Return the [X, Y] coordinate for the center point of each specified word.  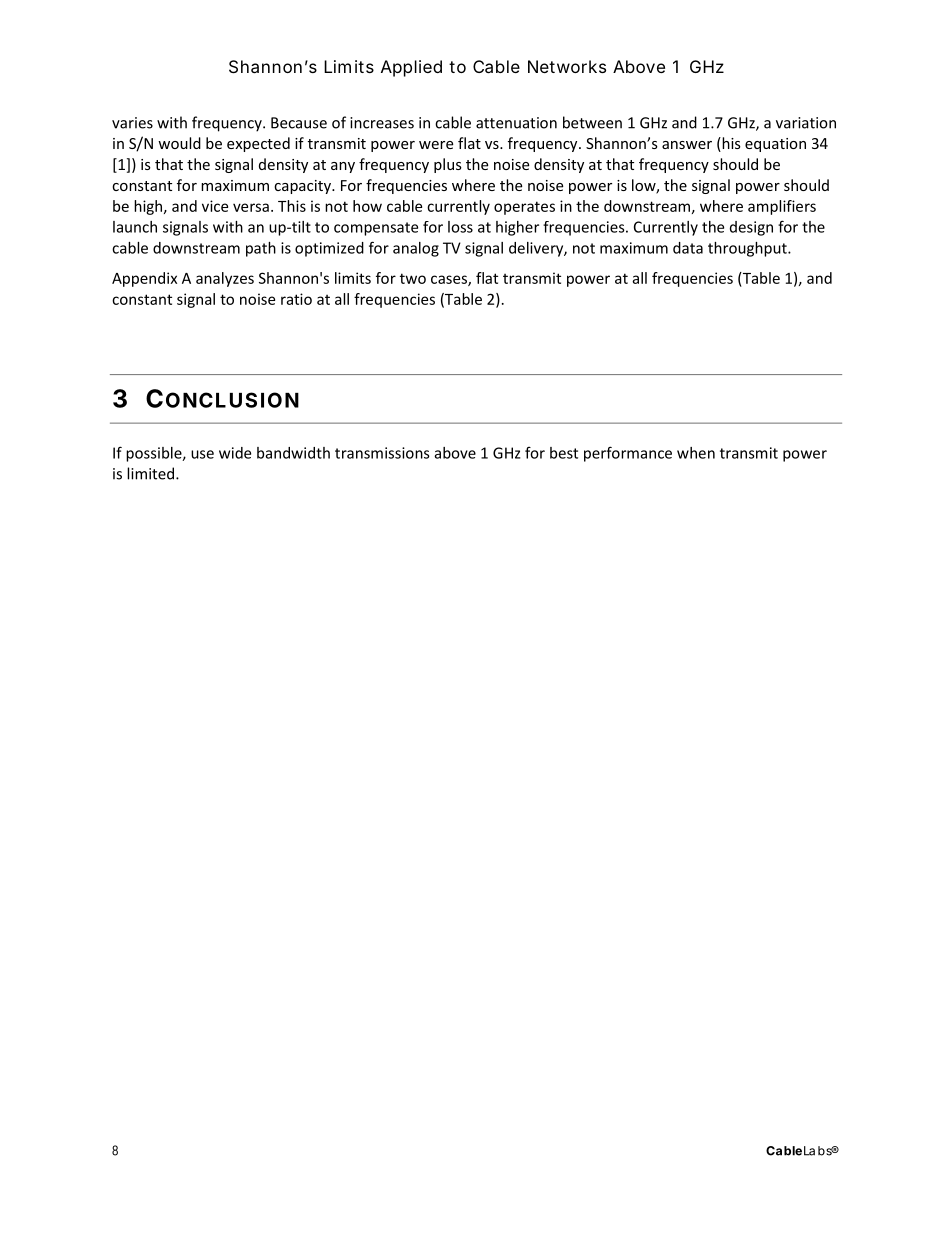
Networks [567, 66]
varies [132, 123]
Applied [411, 68]
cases [450, 280]
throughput [748, 249]
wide [235, 453]
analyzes [225, 279]
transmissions [382, 453]
